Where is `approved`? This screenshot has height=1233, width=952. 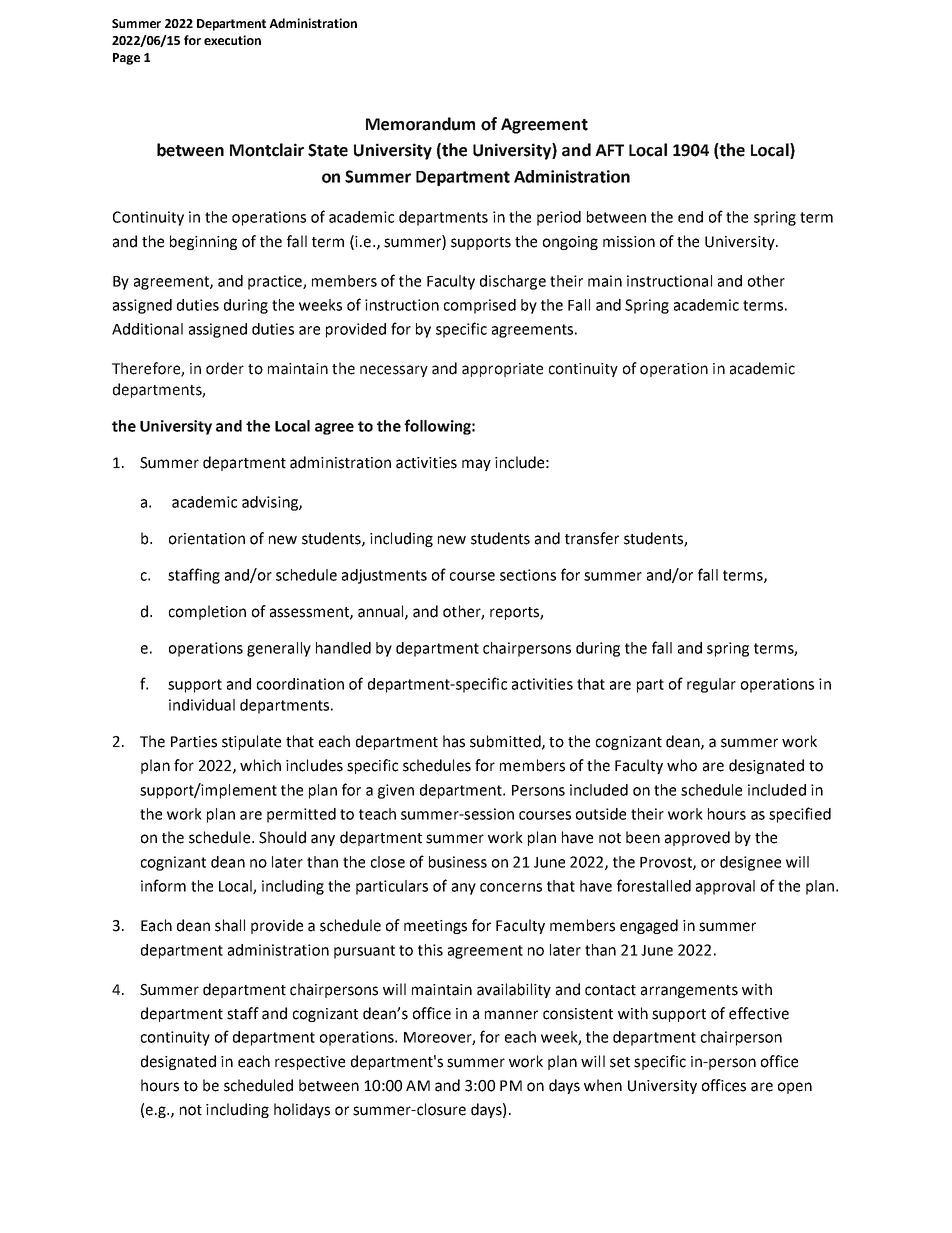
approved is located at coordinates (697, 838).
